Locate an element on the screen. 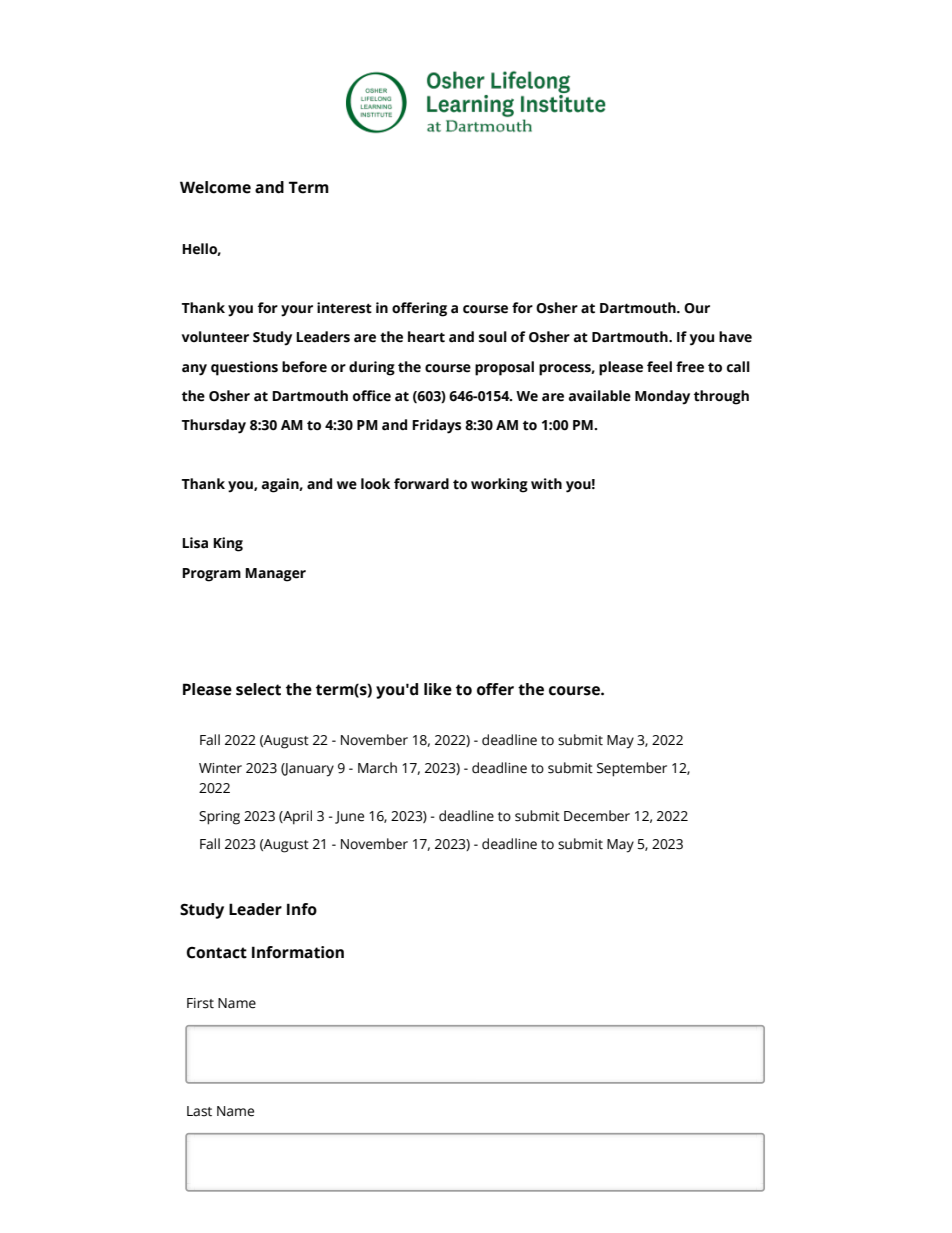 This screenshot has height=1233, width=952. soul is located at coordinates (493, 337).
